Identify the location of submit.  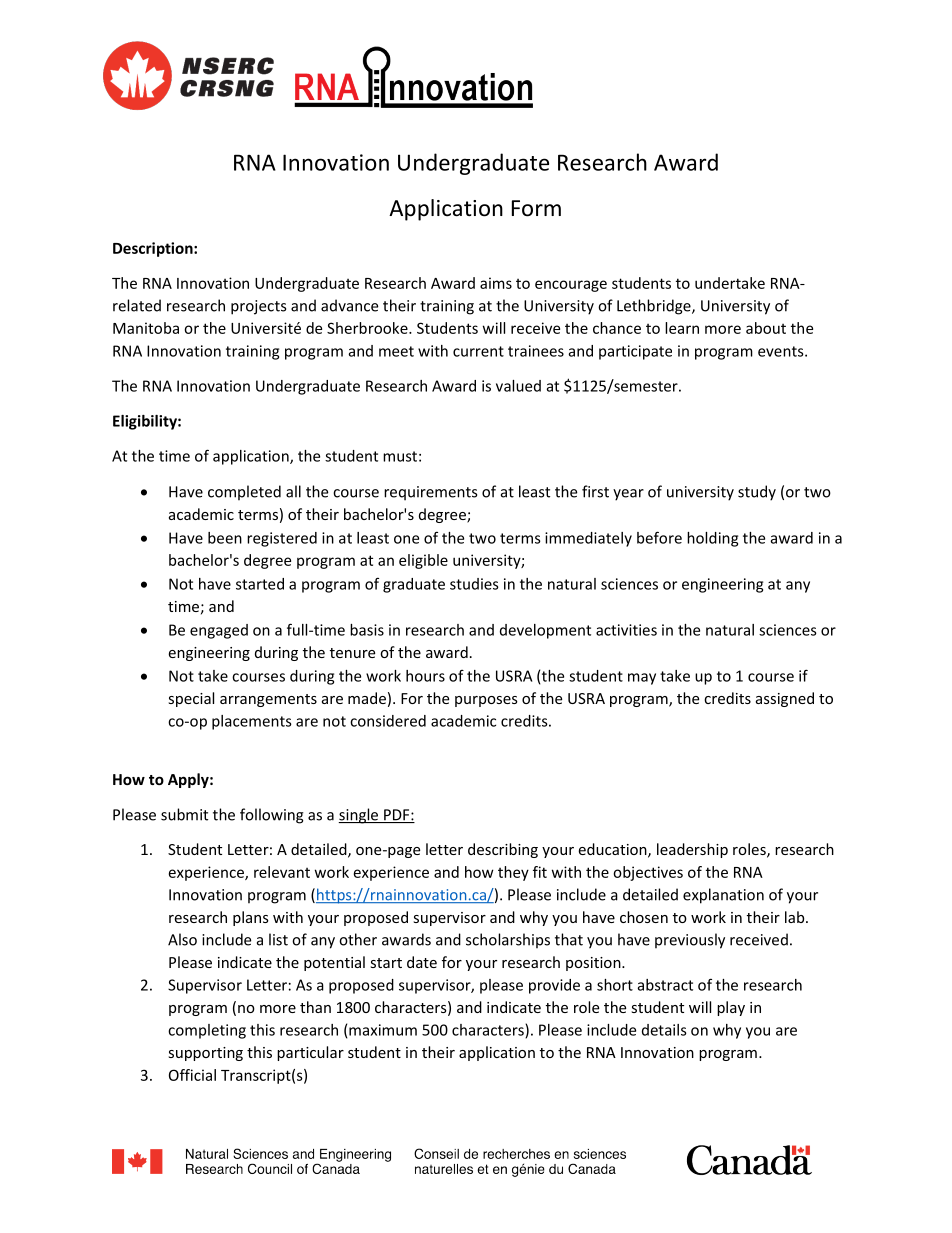
(184, 814).
